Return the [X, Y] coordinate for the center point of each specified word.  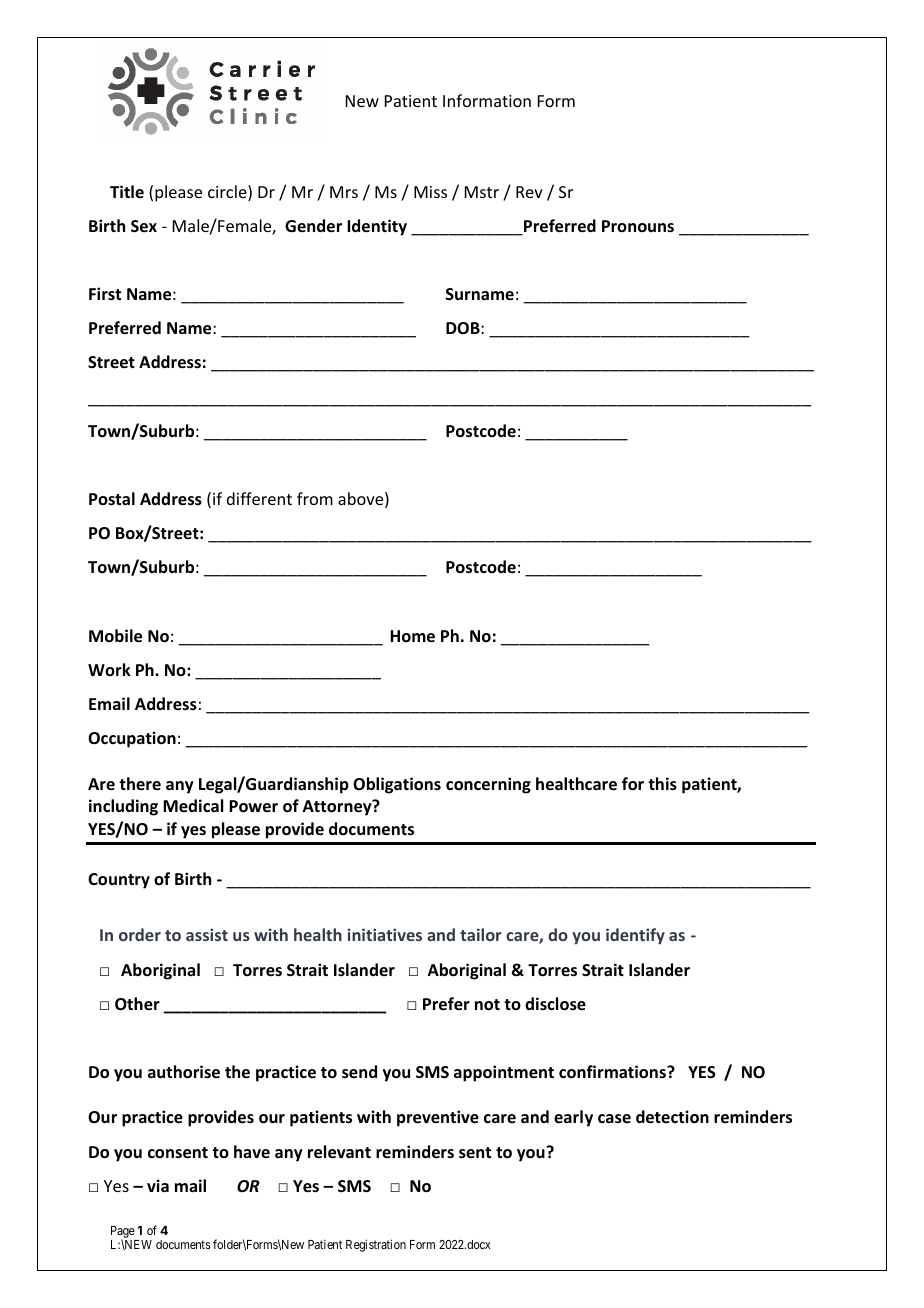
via [158, 1185]
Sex [144, 226]
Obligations [397, 785]
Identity [377, 227]
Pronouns [638, 226]
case [614, 1119]
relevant [339, 1152]
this [662, 784]
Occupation [132, 739]
